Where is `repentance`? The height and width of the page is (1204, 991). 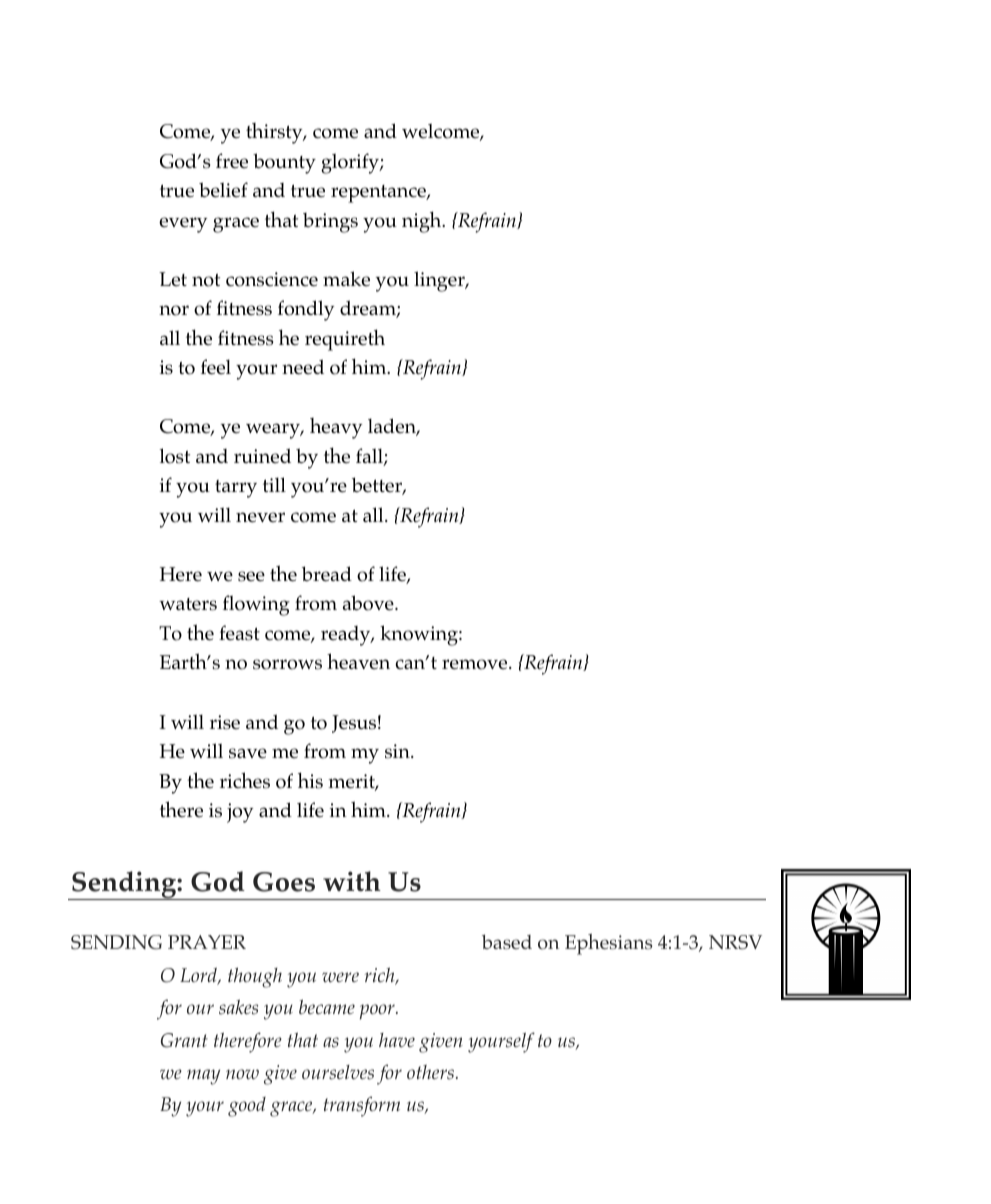 repentance is located at coordinates (379, 194).
